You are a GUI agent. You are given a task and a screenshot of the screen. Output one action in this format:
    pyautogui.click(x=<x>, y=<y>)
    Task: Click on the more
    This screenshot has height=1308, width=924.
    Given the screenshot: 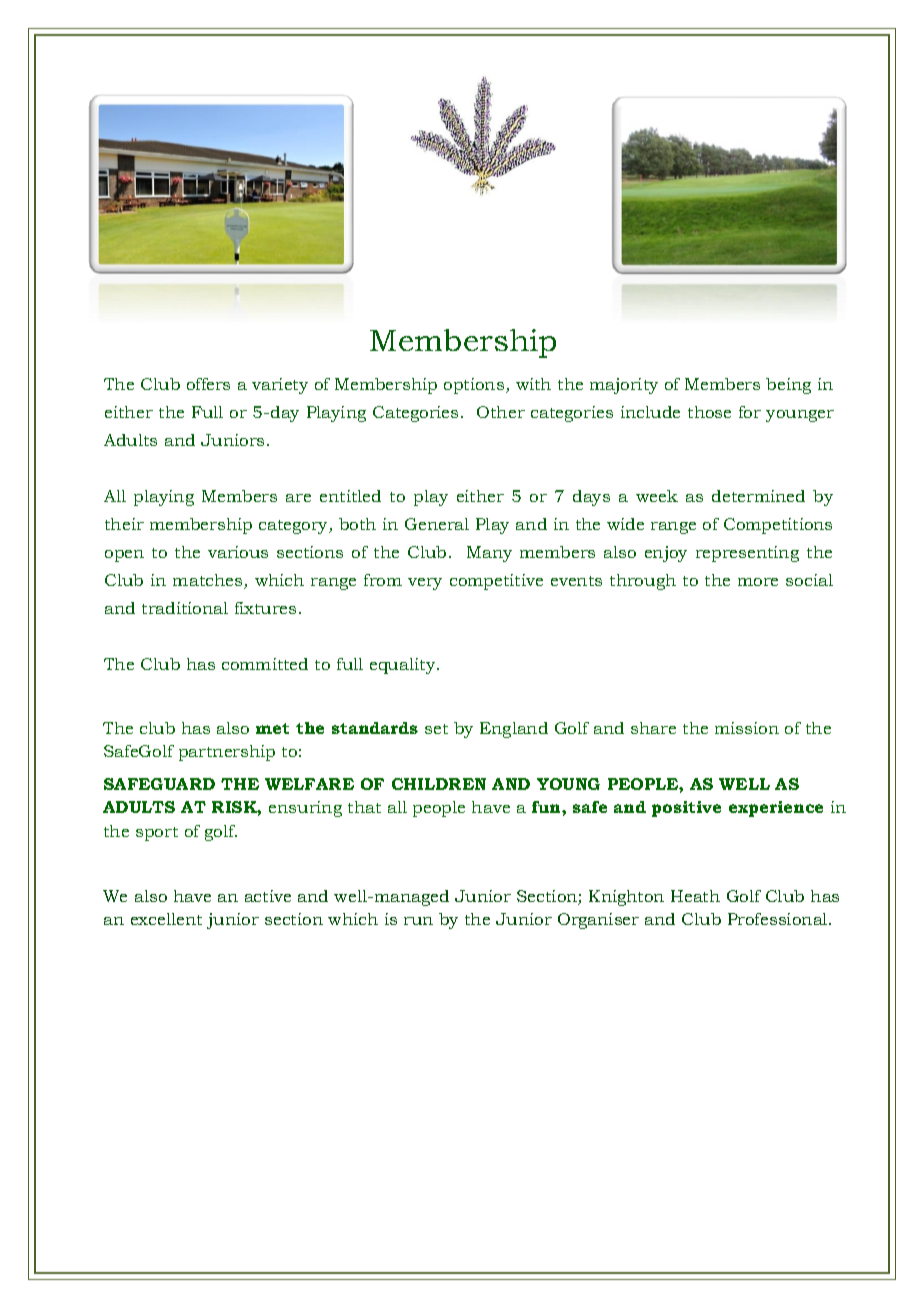 What is the action you would take?
    pyautogui.click(x=758, y=582)
